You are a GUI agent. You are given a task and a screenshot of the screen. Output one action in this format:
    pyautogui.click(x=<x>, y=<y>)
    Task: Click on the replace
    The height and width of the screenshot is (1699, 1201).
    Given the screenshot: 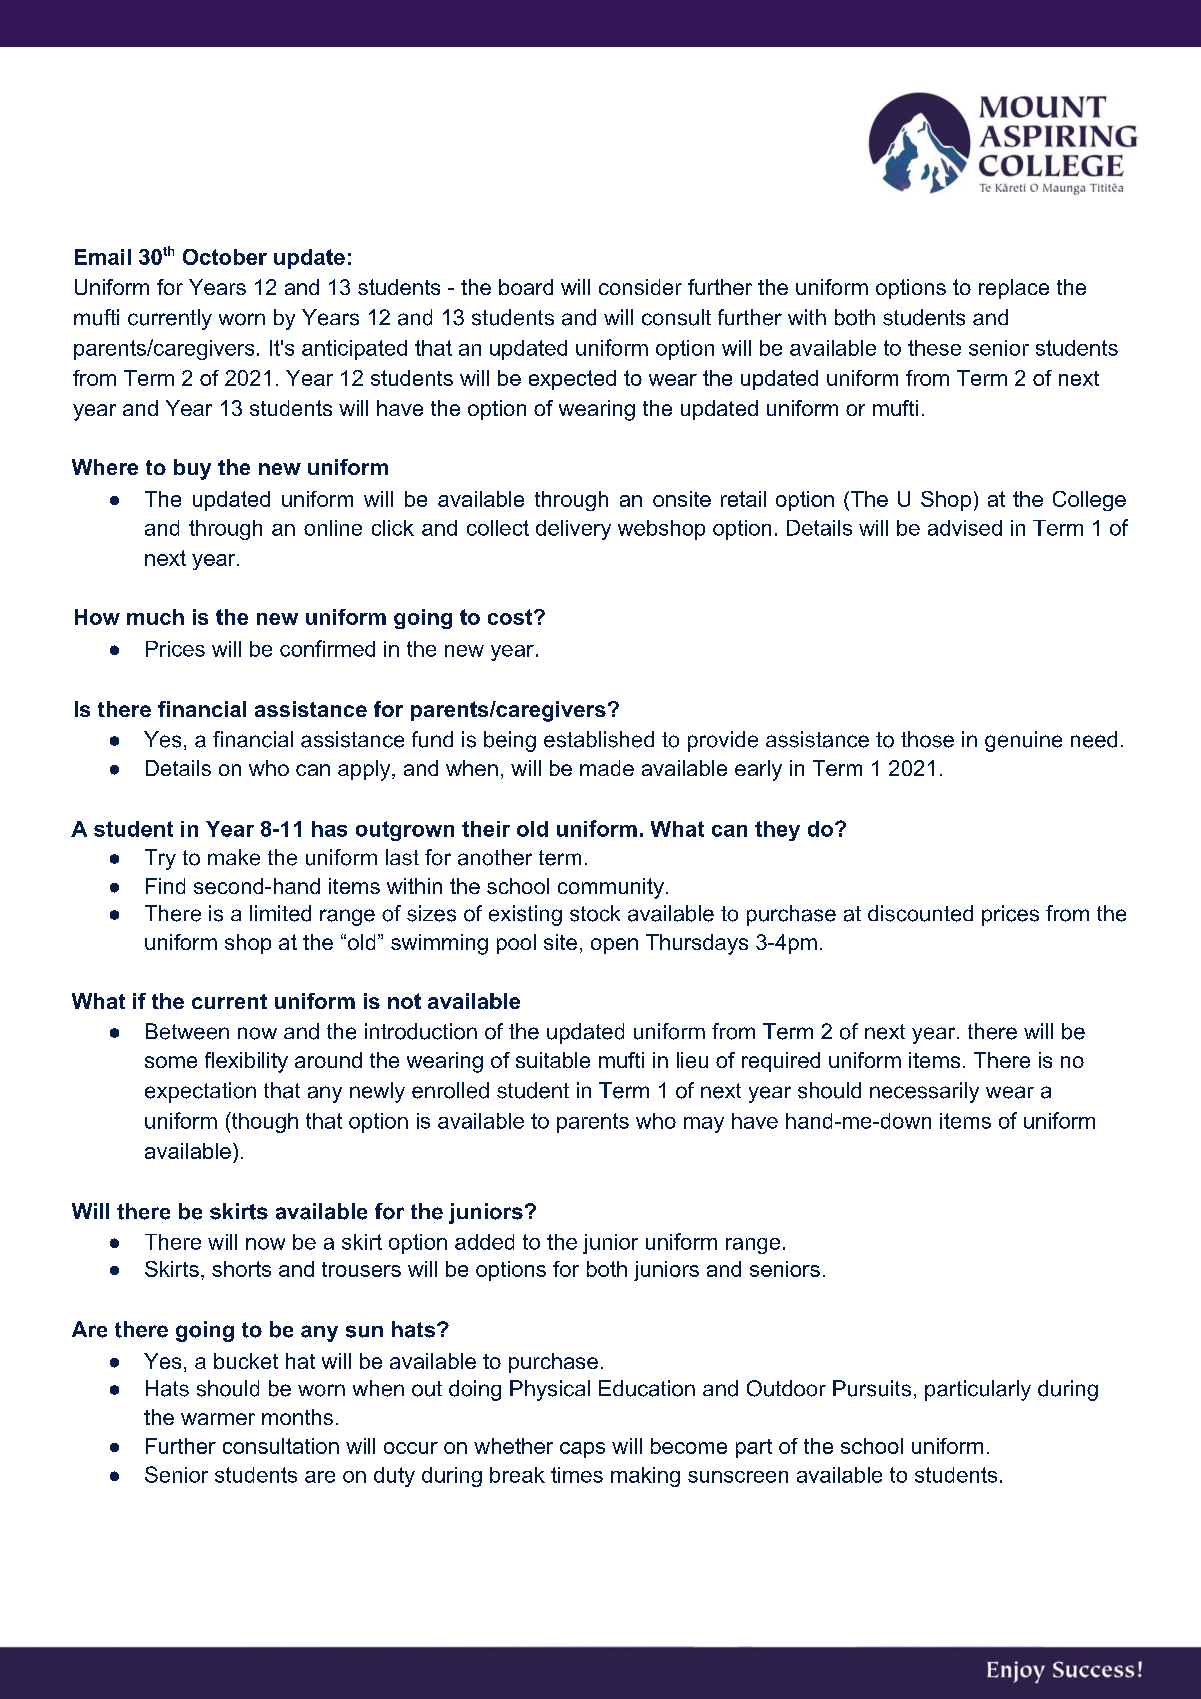 What is the action you would take?
    pyautogui.click(x=1014, y=289)
